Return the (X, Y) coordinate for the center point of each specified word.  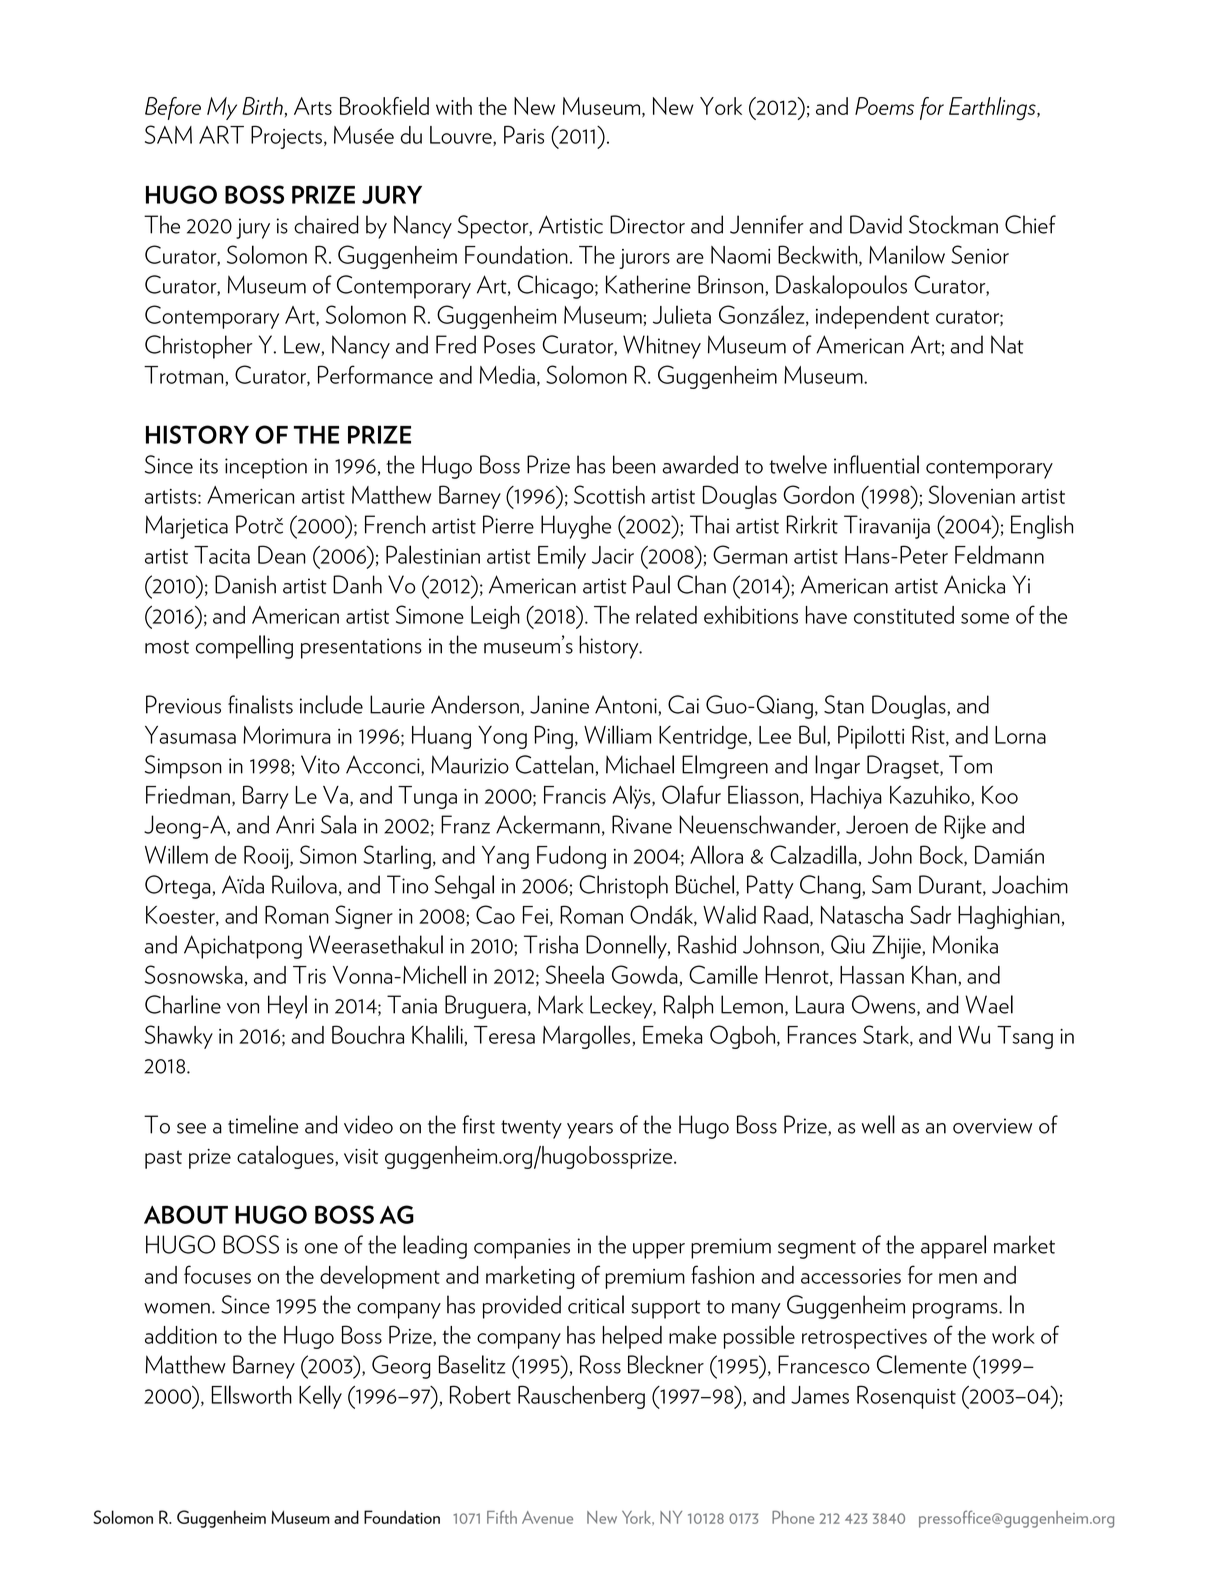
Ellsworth (251, 1394)
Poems (884, 106)
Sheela (574, 974)
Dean (282, 554)
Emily (562, 557)
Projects (286, 137)
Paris (524, 134)
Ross (600, 1364)
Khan (935, 976)
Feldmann (999, 554)
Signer (364, 917)
